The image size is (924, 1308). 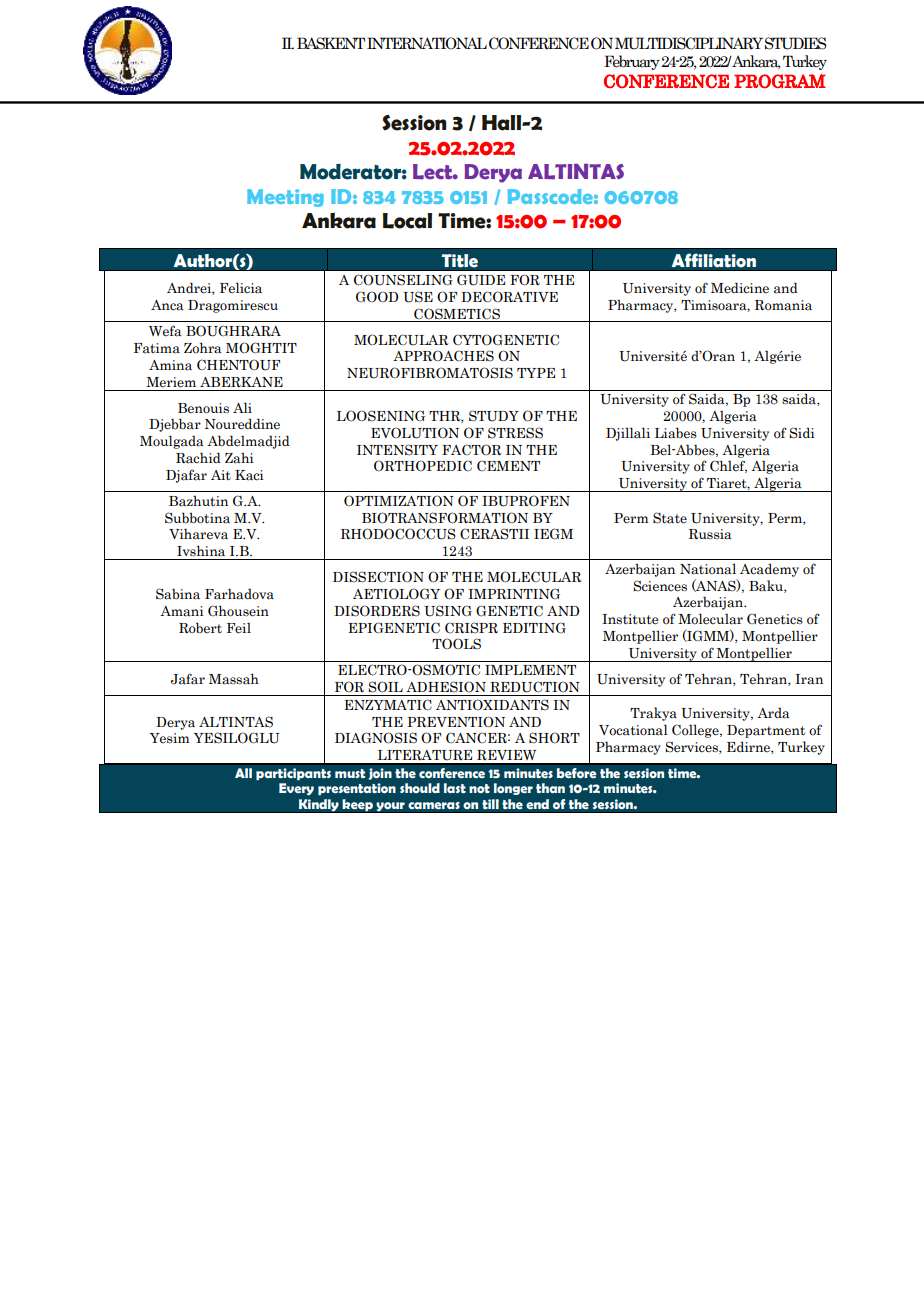 I want to click on STUDY, so click(x=494, y=416).
